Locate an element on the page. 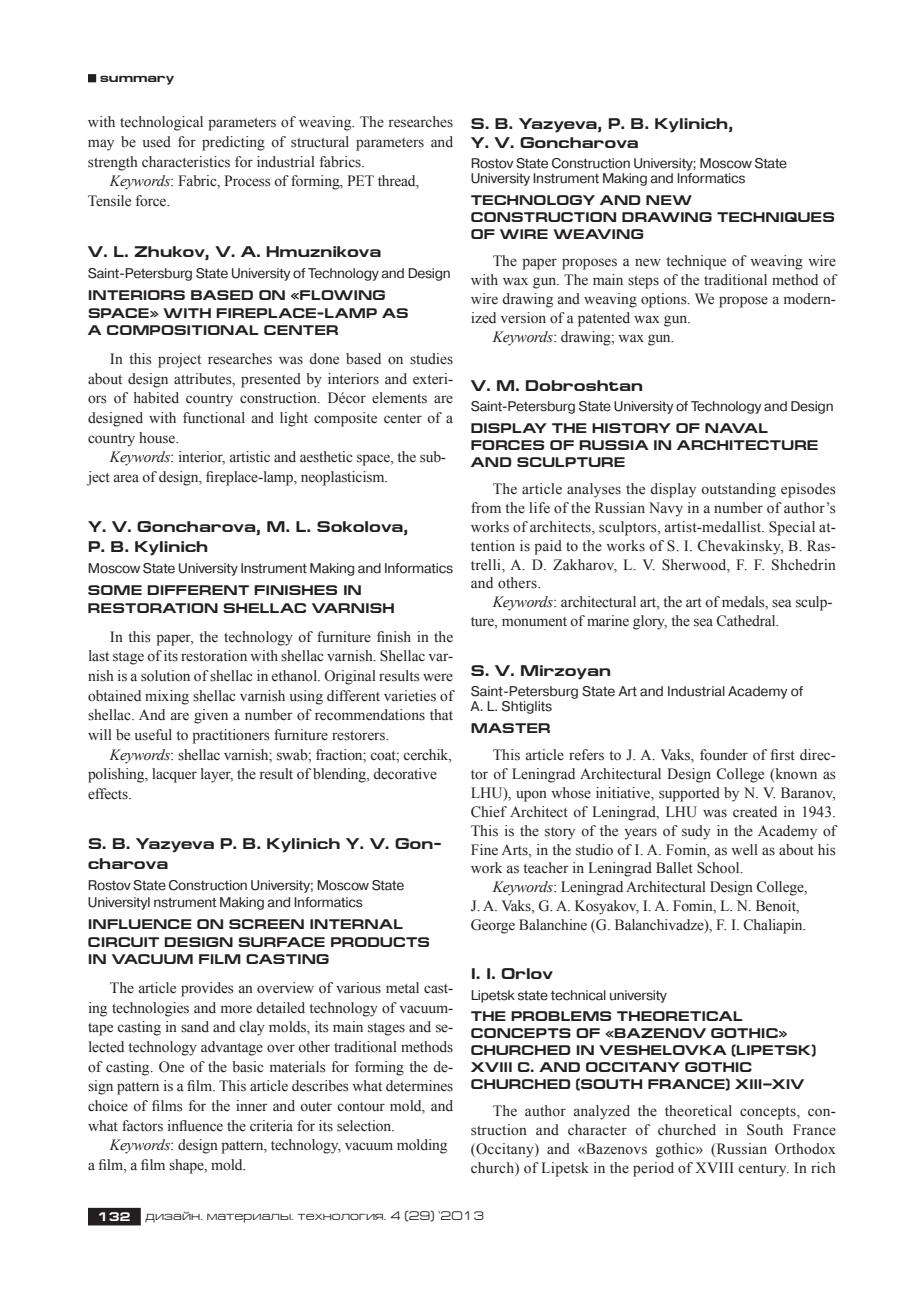 The width and height of the document is (924, 1308). factors is located at coordinates (142, 1126).
